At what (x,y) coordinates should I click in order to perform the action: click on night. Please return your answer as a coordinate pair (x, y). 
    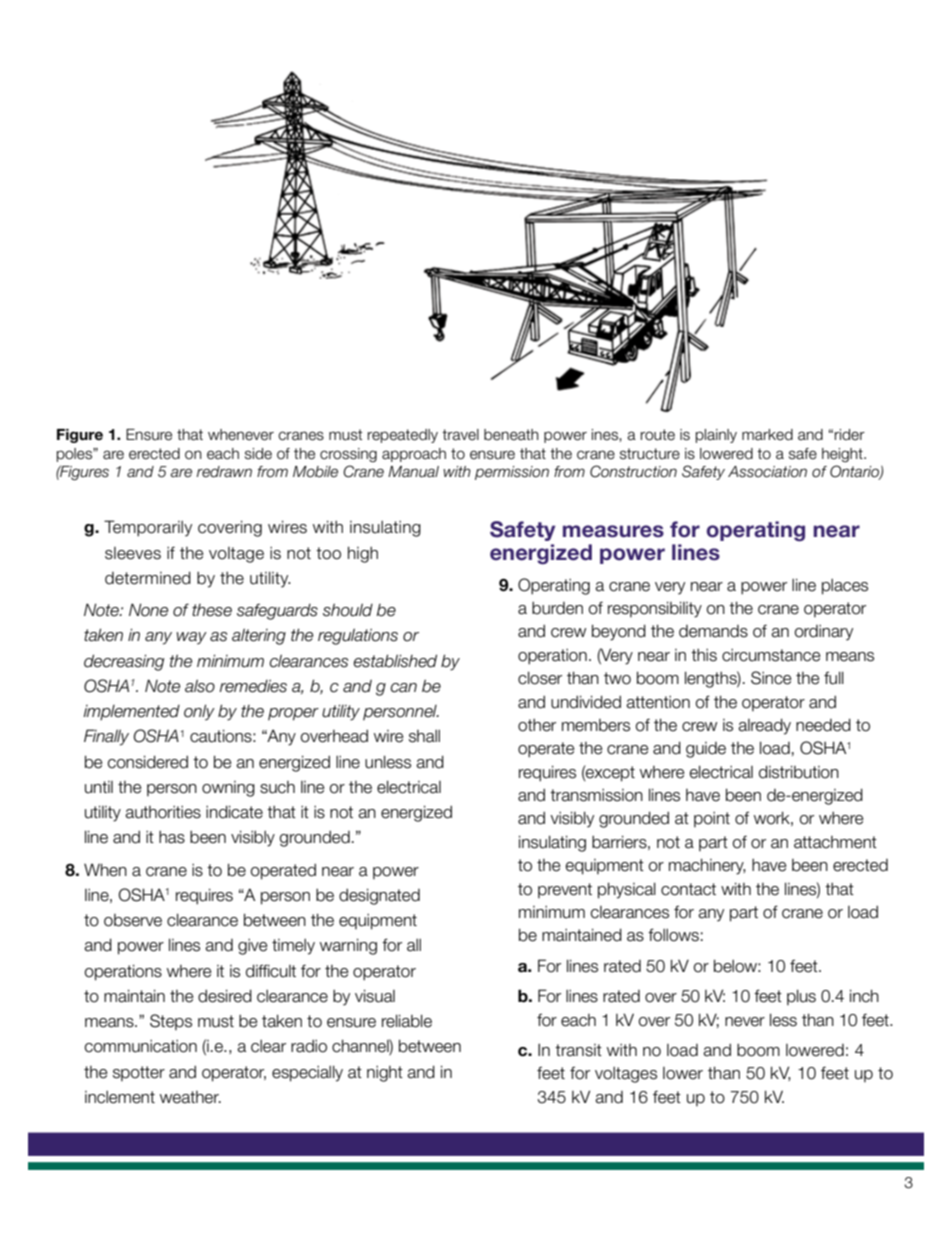
    Looking at the image, I should click on (385, 1074).
